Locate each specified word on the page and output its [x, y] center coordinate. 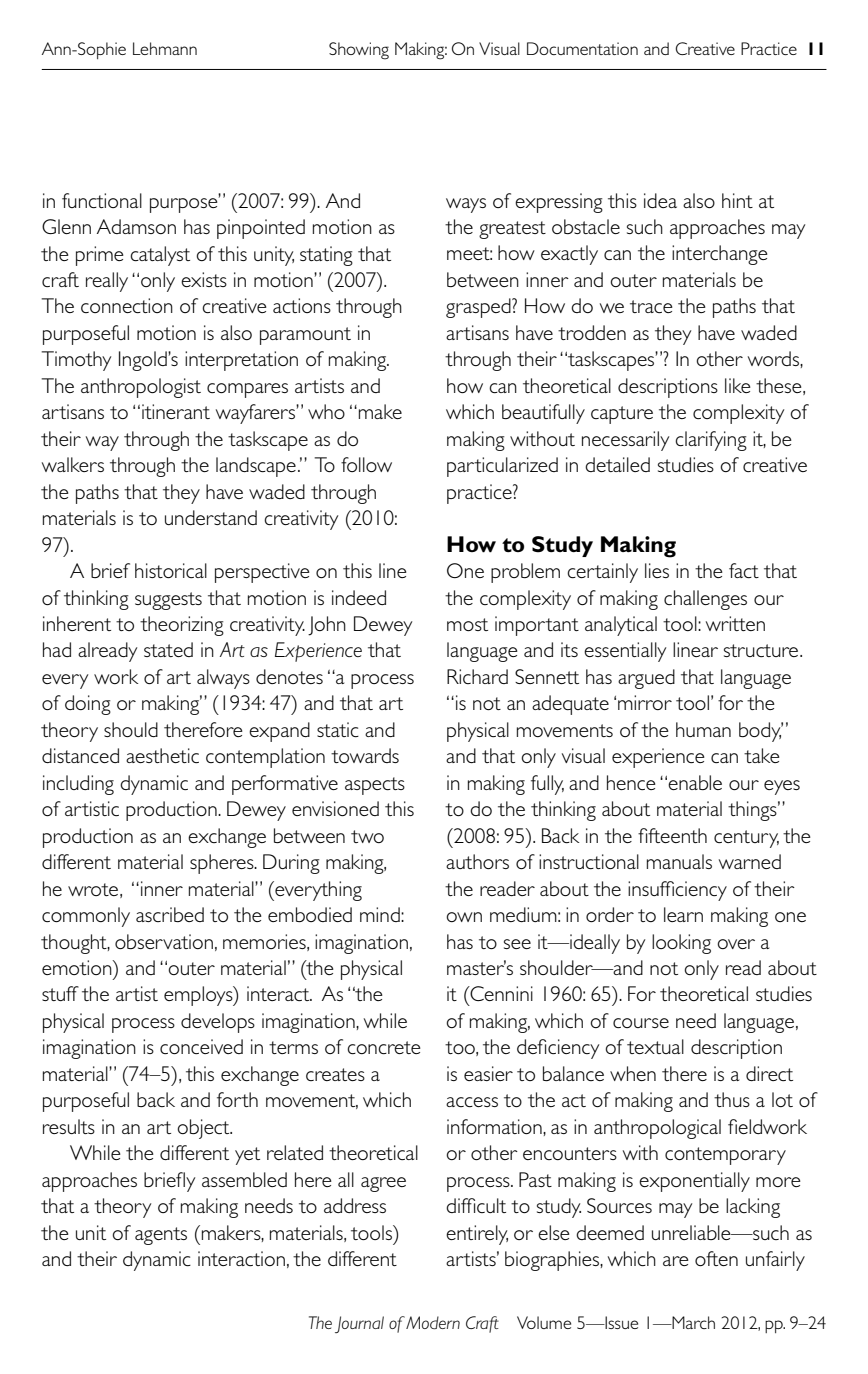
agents [161, 1236]
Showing [359, 51]
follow [366, 464]
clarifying [711, 441]
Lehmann [165, 48]
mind [381, 914]
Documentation [582, 48]
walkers [73, 464]
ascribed [170, 914]
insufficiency [677, 891]
